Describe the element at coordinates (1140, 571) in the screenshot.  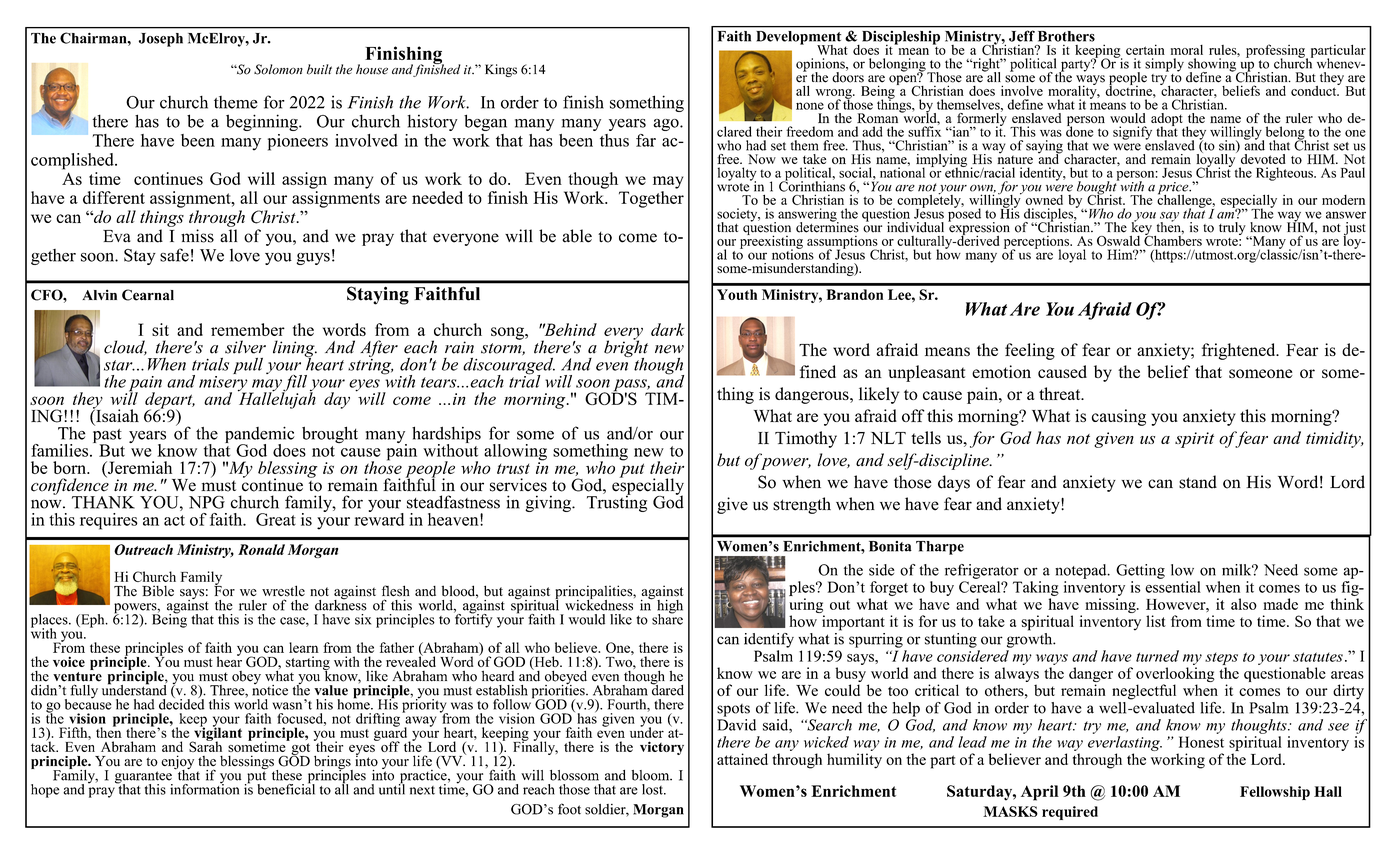
I see `Getting` at that location.
